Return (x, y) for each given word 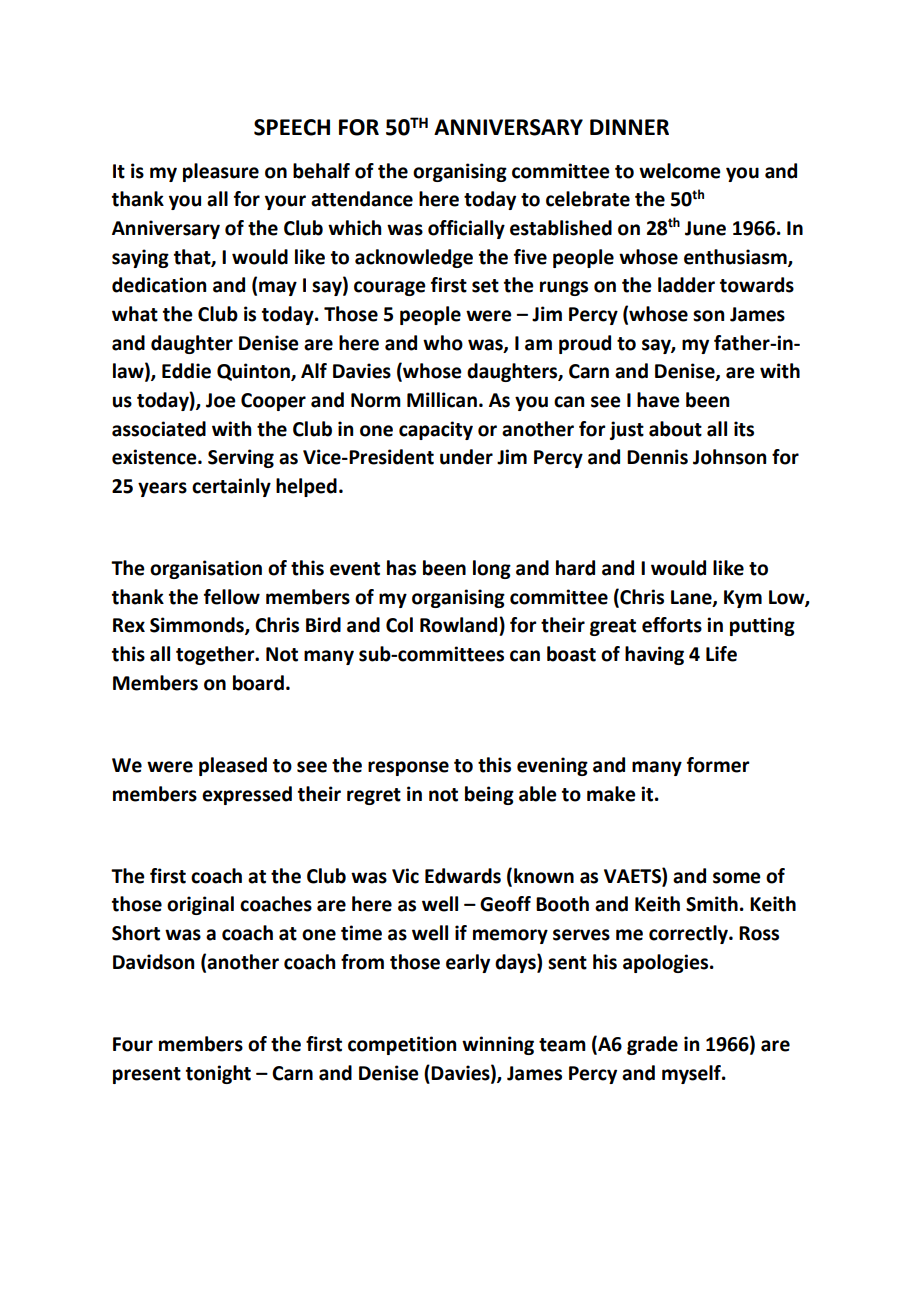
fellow (232, 597)
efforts (672, 625)
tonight (218, 1074)
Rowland (460, 625)
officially (466, 229)
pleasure (221, 172)
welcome (680, 171)
